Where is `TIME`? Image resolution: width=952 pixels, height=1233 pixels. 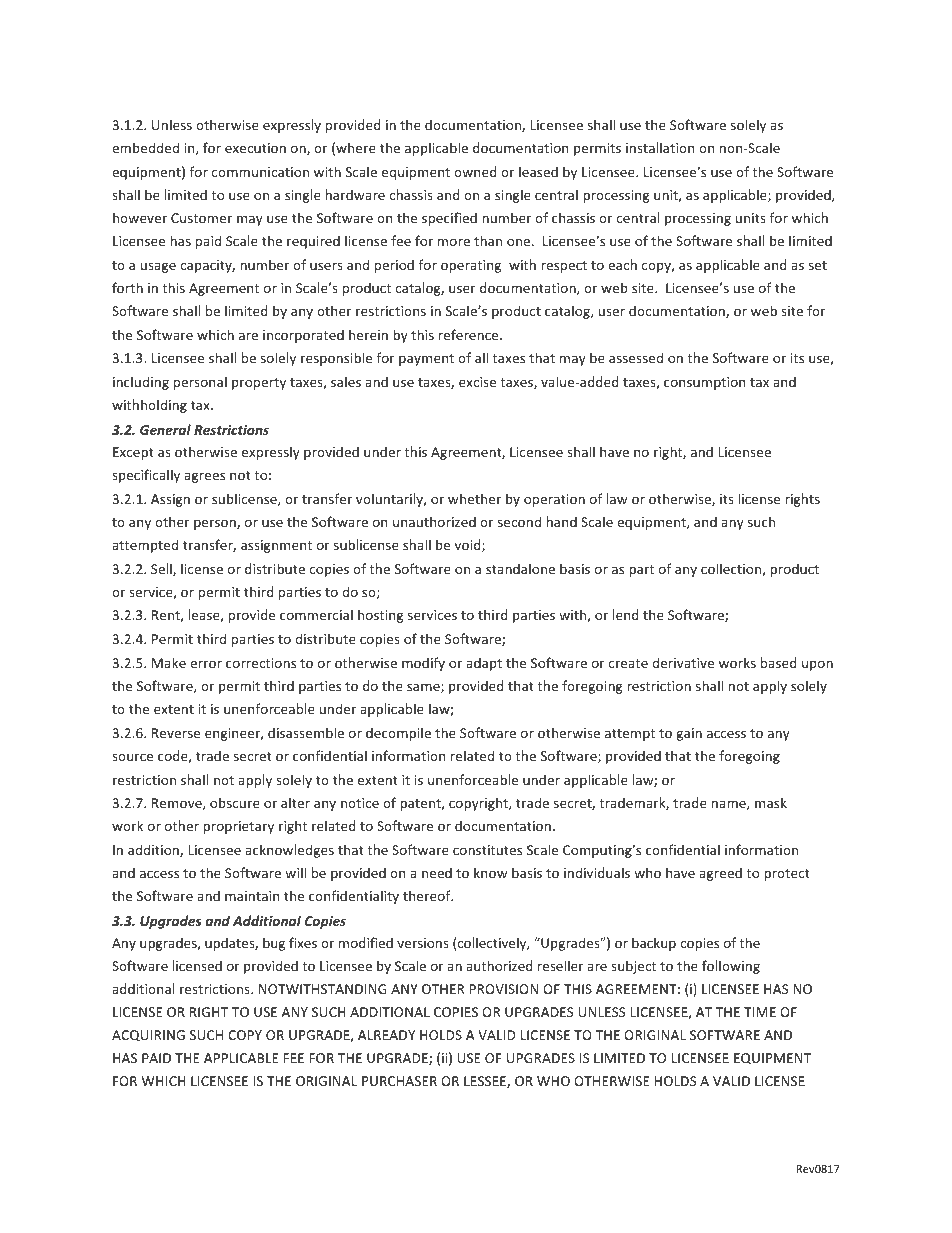 TIME is located at coordinates (760, 1012).
